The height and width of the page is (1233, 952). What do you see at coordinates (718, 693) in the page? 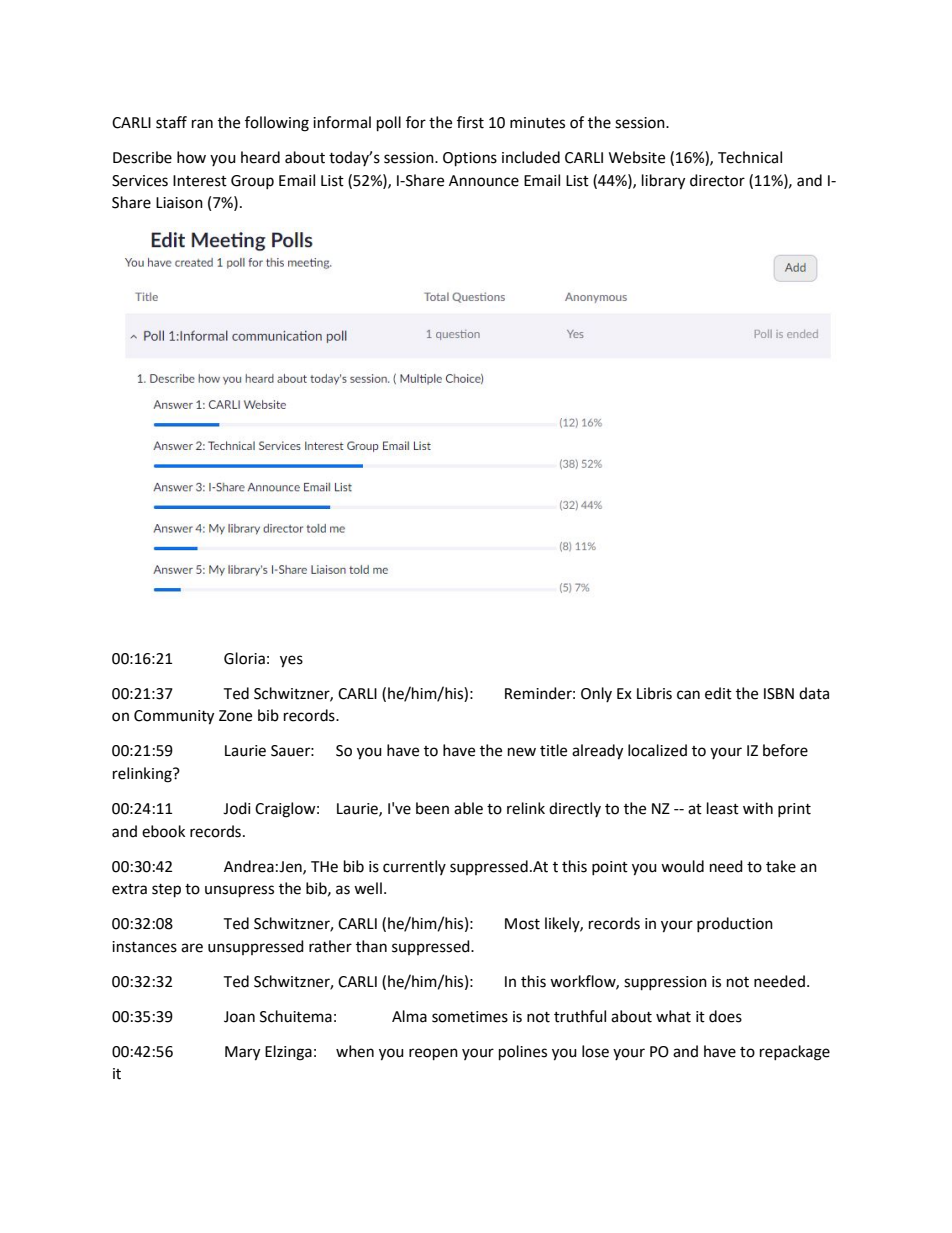
I see `edit` at bounding box center [718, 693].
